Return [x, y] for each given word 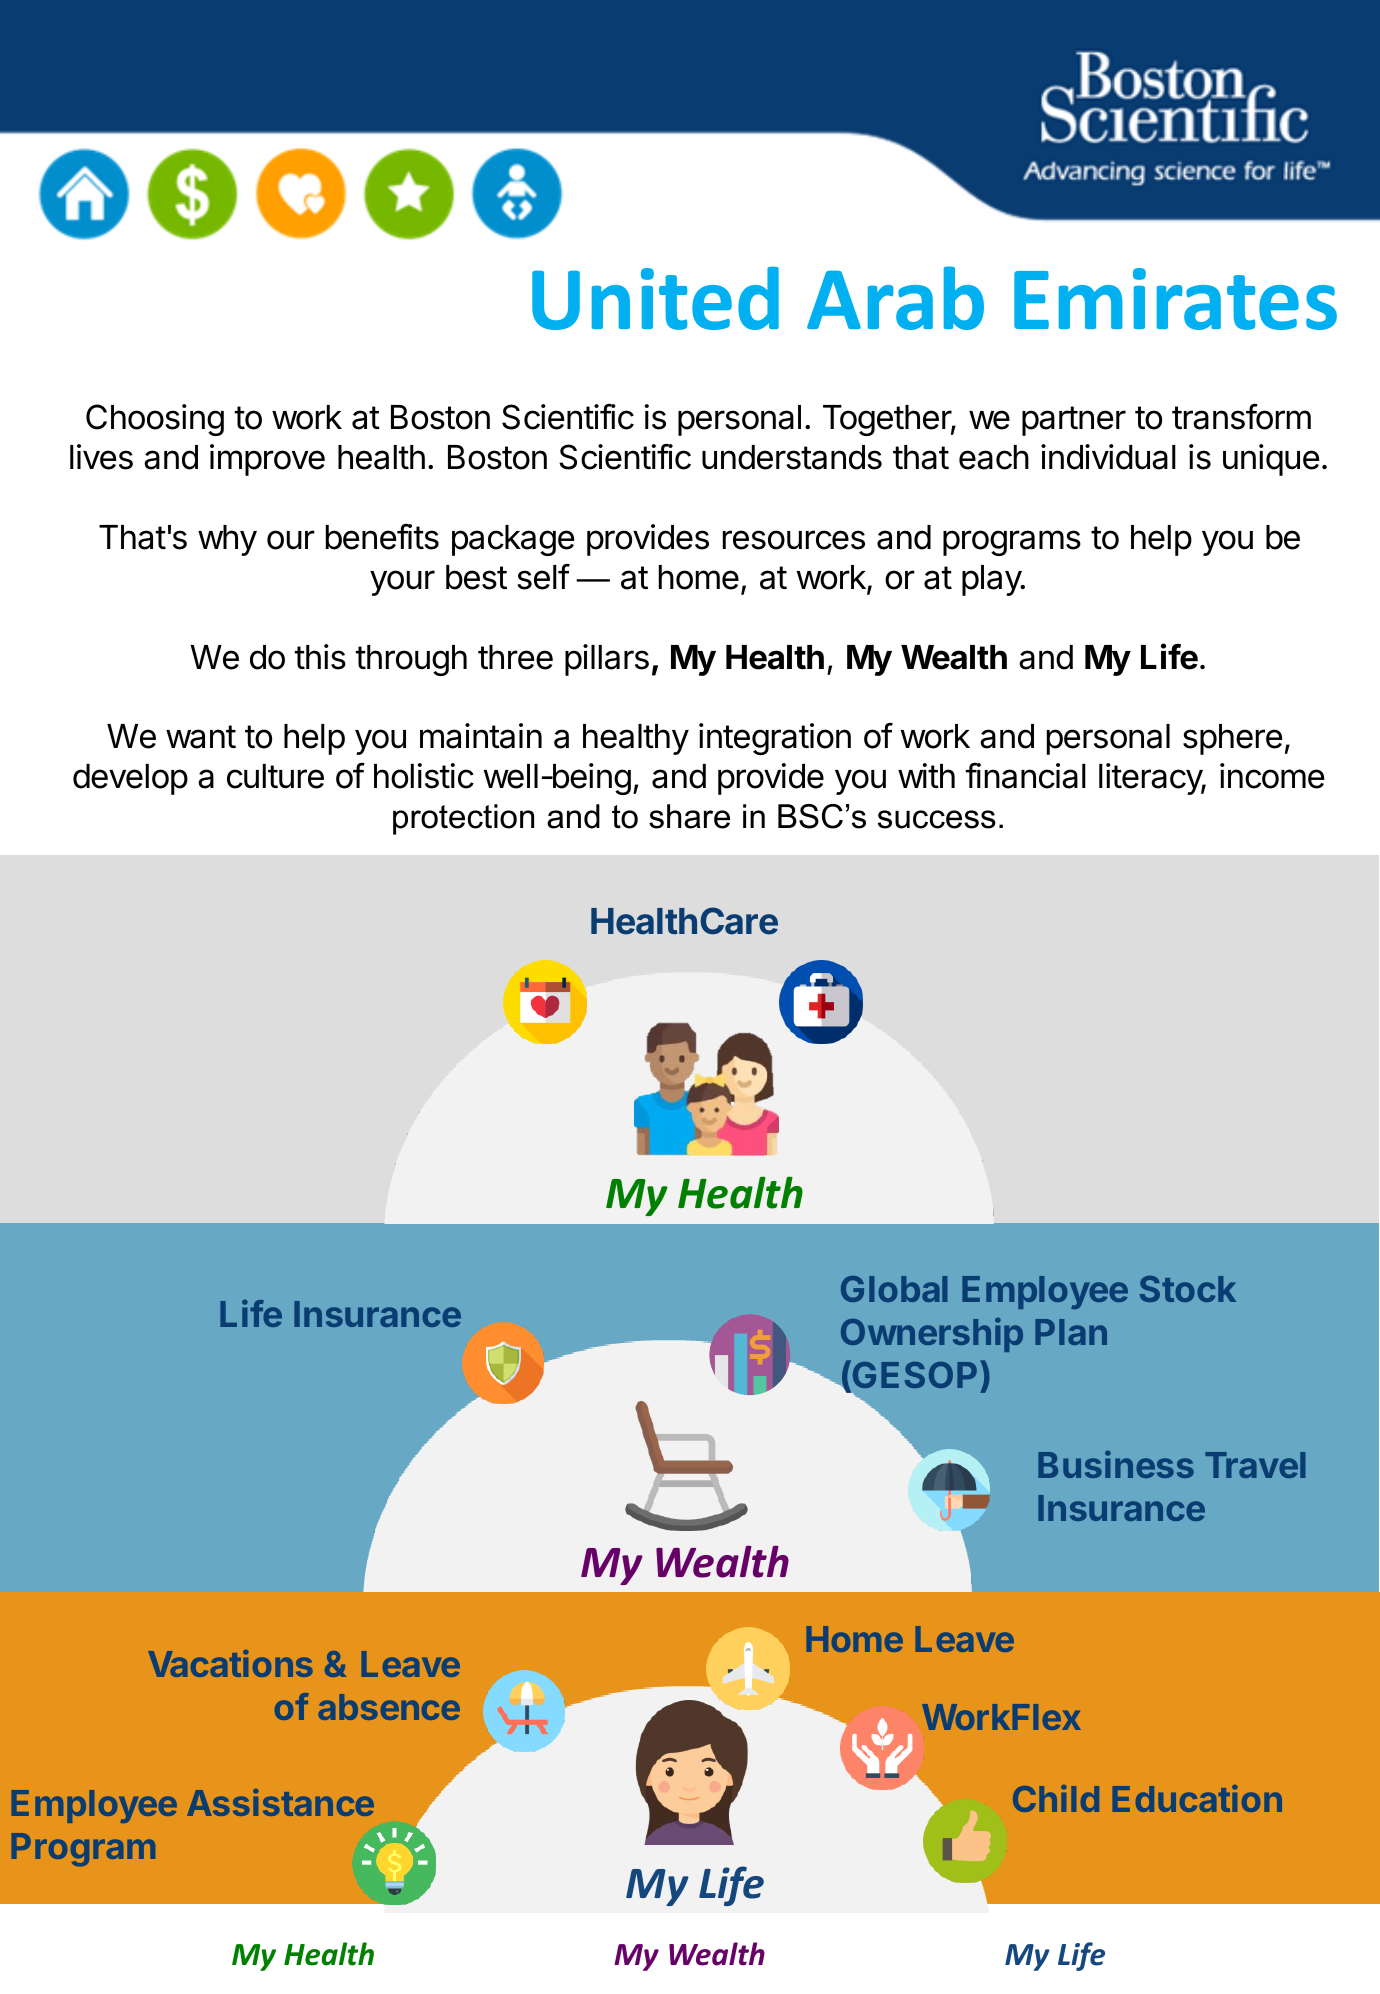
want [201, 737]
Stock [1188, 1289]
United [655, 298]
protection [463, 819]
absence [389, 1707]
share [689, 816]
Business [1116, 1464]
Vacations [230, 1663]
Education [1197, 1798]
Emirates [1175, 299]
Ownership [932, 1335]
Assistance [280, 1802]
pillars [607, 660]
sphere [1232, 739]
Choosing [155, 420]
